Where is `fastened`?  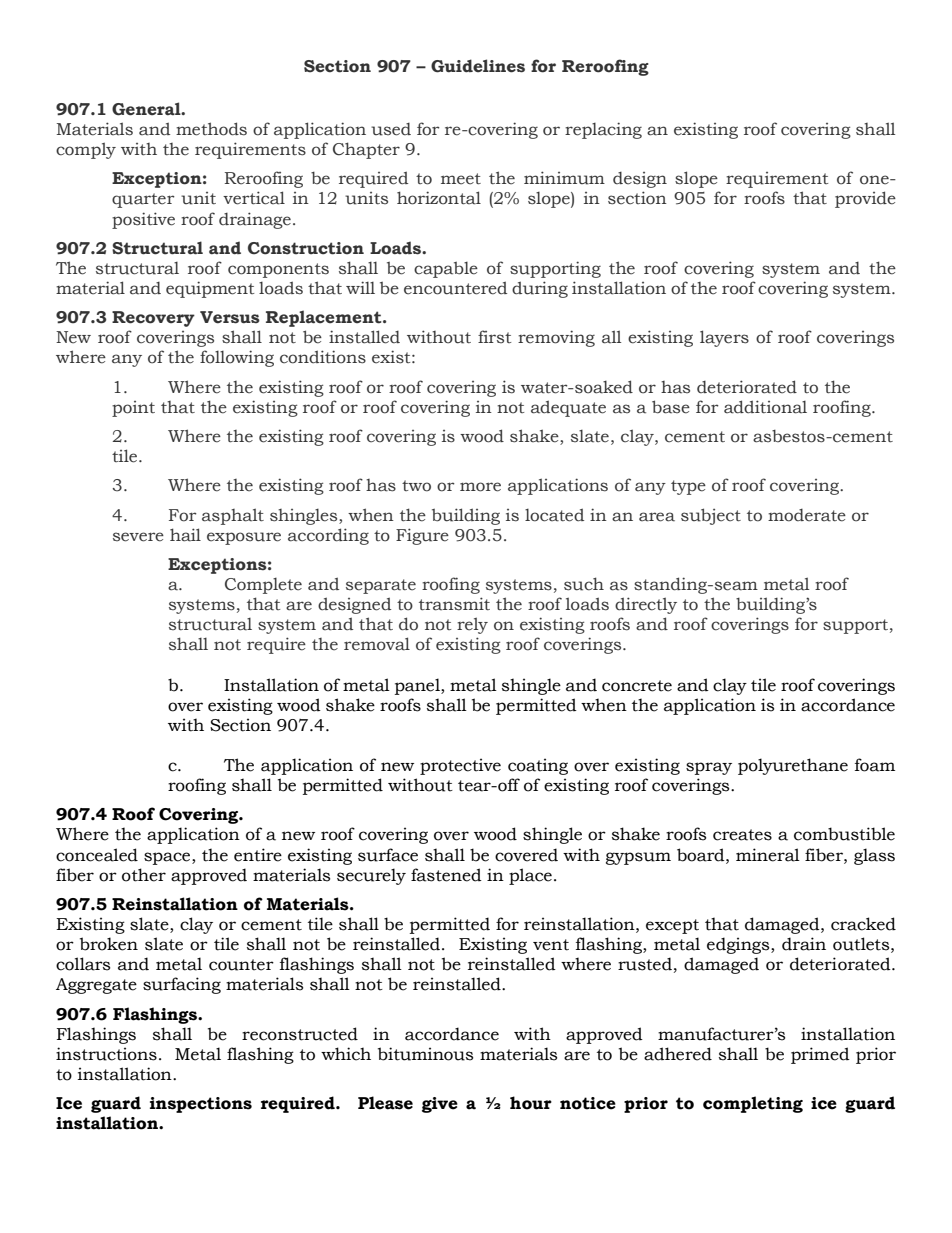 fastened is located at coordinates (446, 875).
